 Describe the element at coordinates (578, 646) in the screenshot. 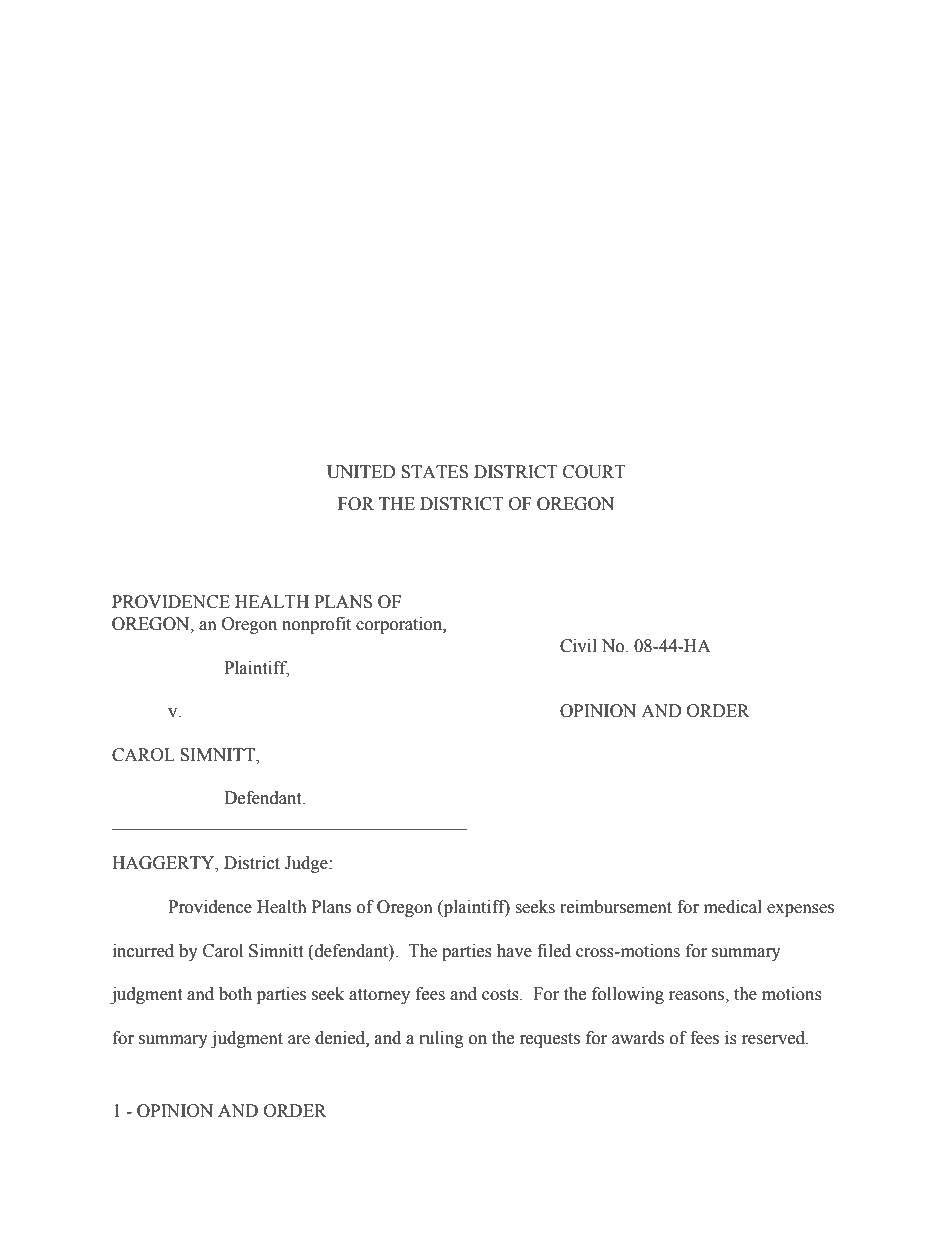

I see `Civil` at that location.
